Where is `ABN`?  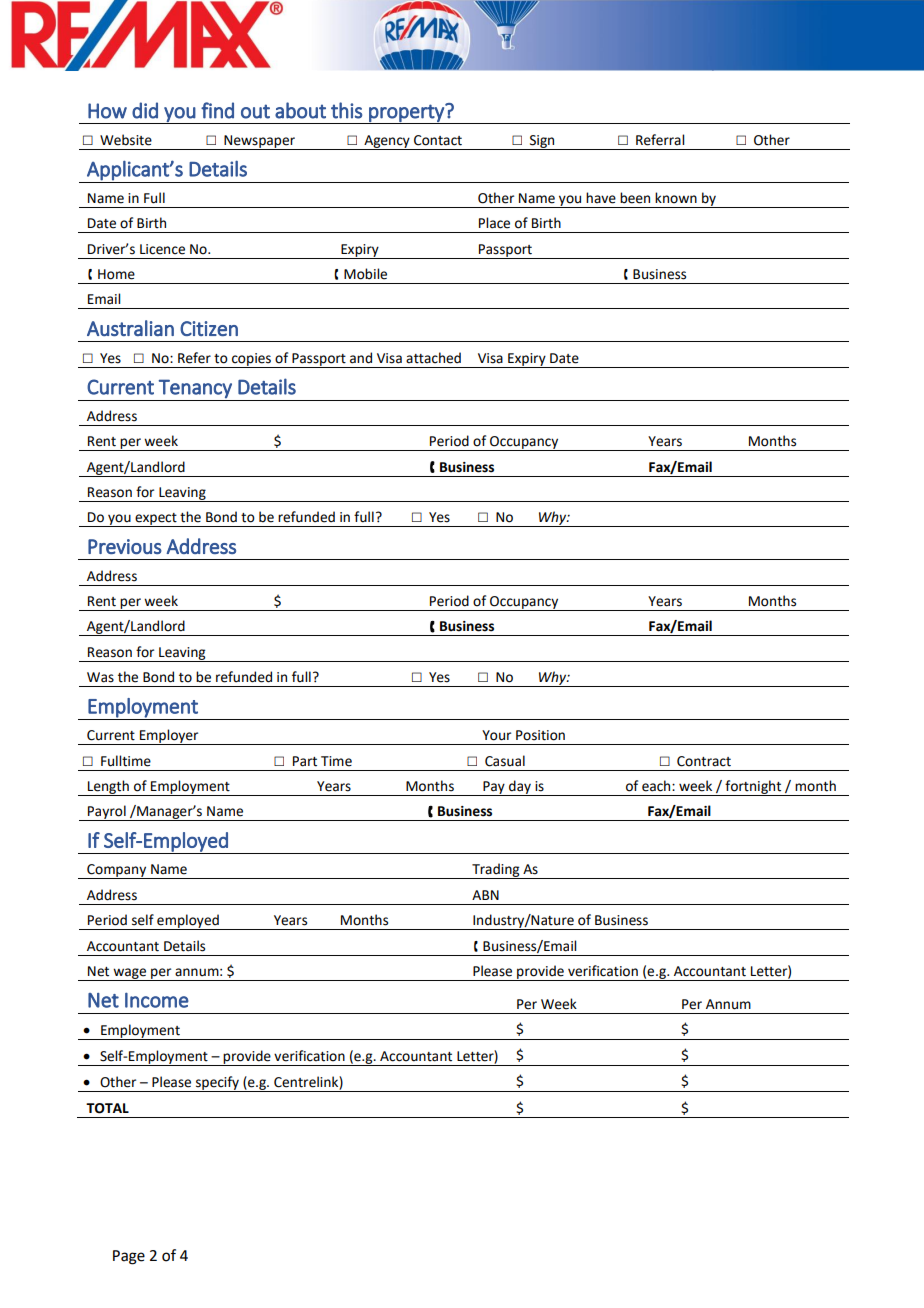
ABN is located at coordinates (485, 895).
